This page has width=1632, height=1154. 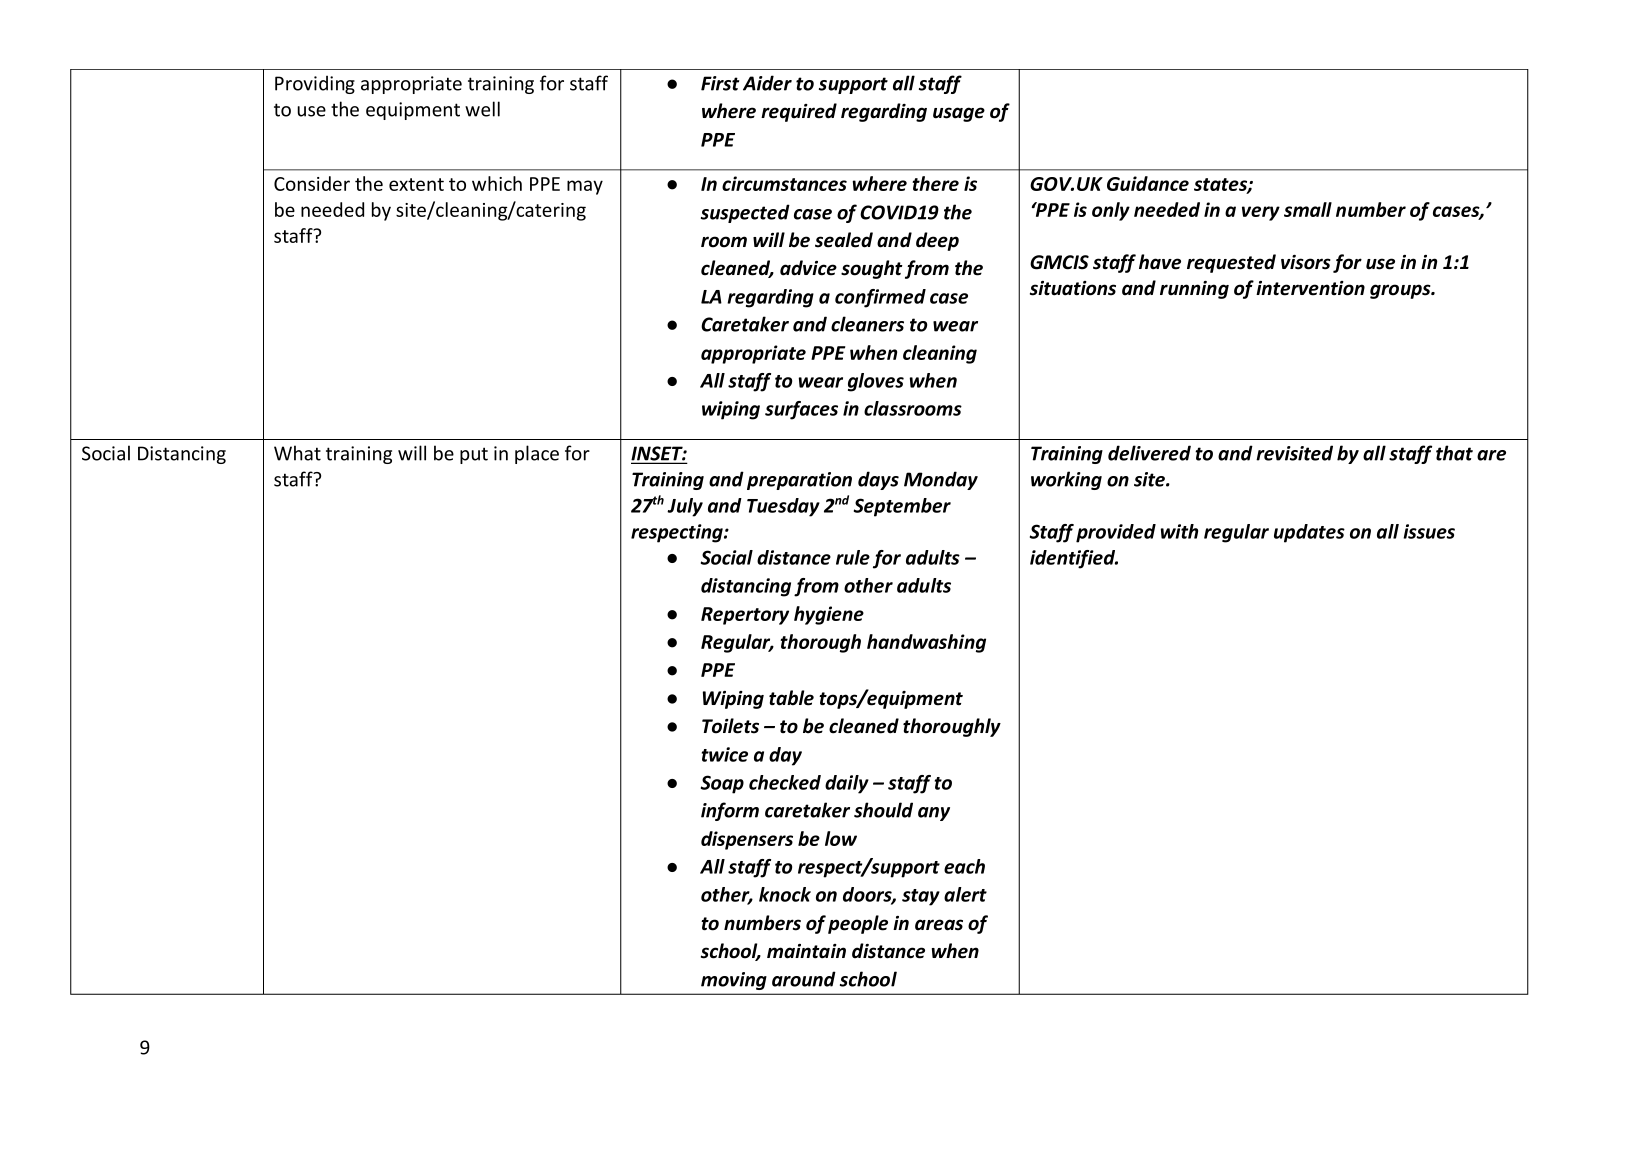 I want to click on September, so click(x=902, y=507).
